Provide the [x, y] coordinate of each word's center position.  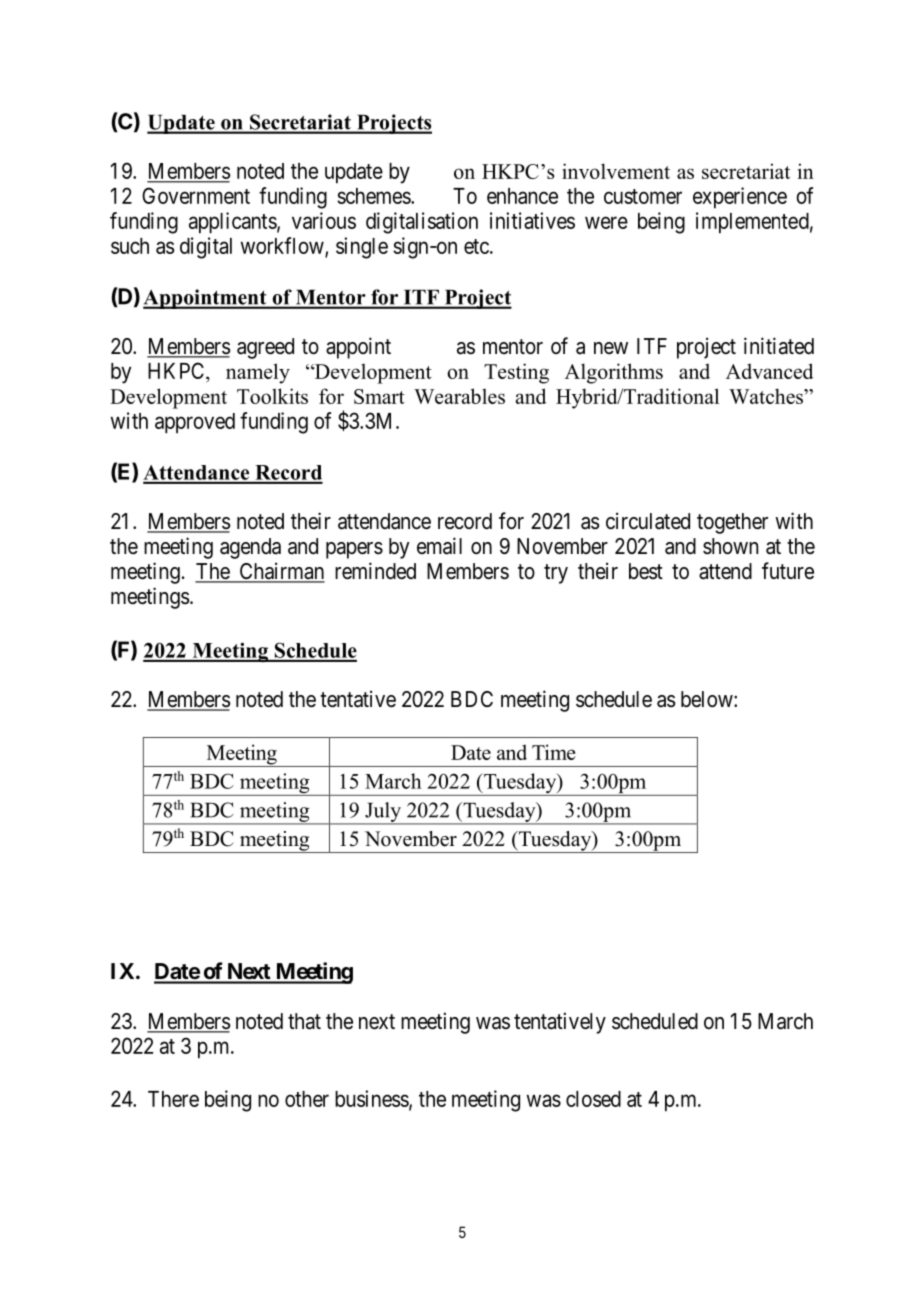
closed [593, 1099]
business [372, 1099]
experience [740, 198]
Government [196, 195]
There [173, 1099]
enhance [522, 196]
